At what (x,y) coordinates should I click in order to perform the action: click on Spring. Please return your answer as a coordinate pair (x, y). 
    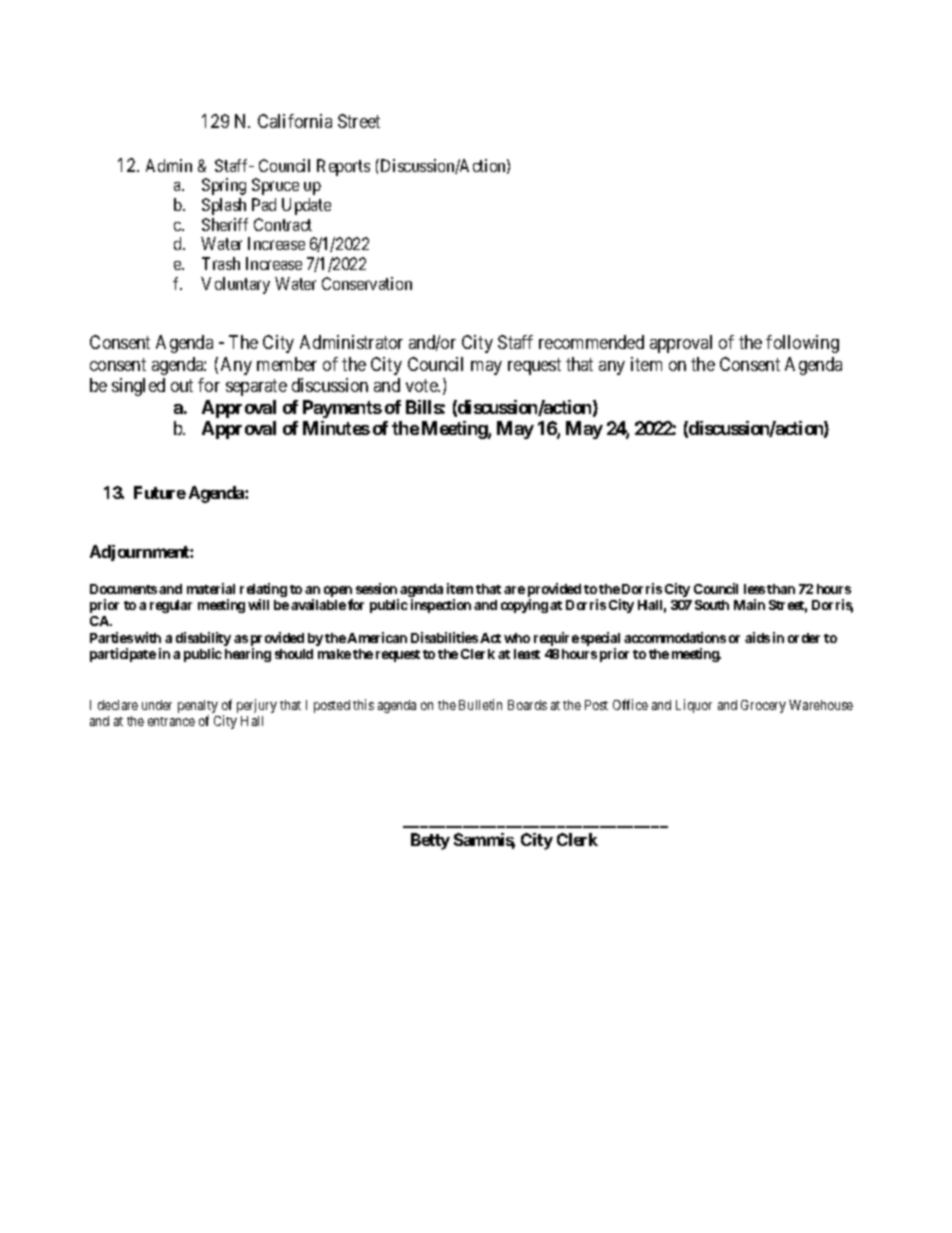
    Looking at the image, I should click on (224, 186).
